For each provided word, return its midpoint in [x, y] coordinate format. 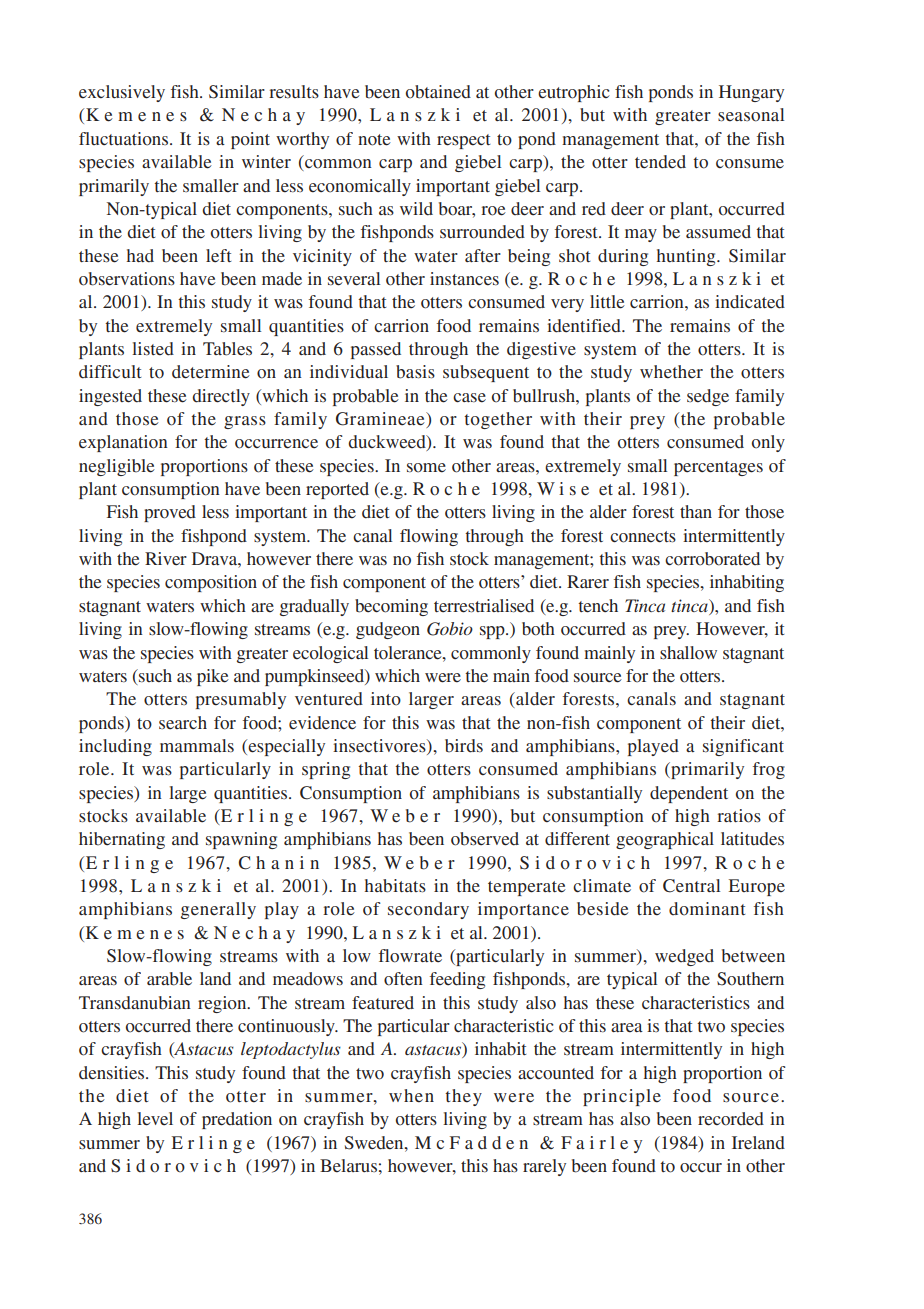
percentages [718, 468]
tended [660, 162]
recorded [731, 1119]
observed [485, 839]
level [155, 1119]
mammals [197, 745]
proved [170, 513]
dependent [689, 794]
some [426, 468]
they [463, 1097]
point [250, 140]
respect [463, 141]
